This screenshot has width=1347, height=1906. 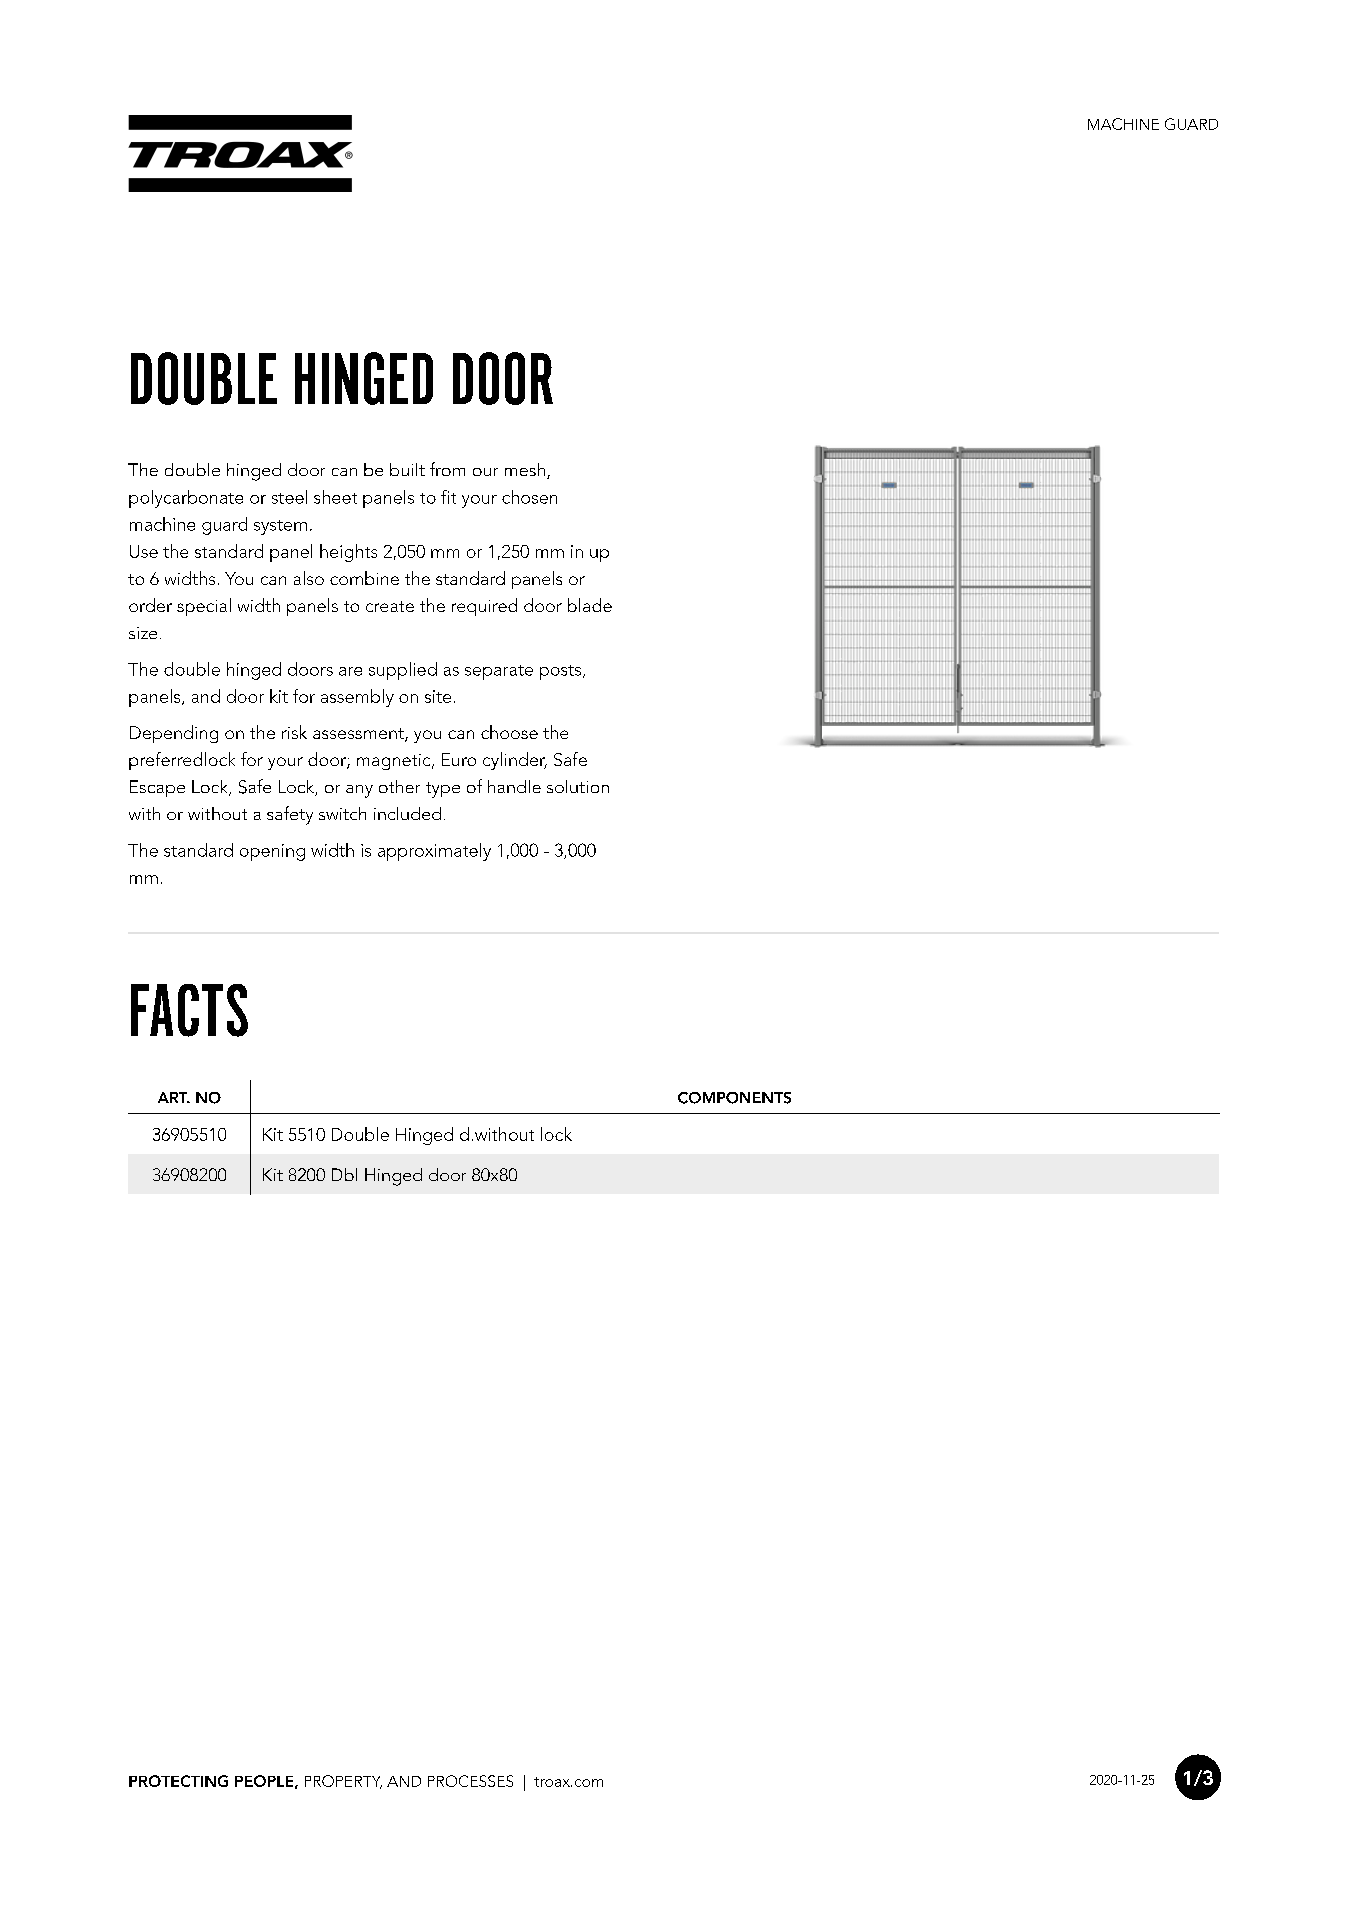 I want to click on ART, so click(x=174, y=1097).
